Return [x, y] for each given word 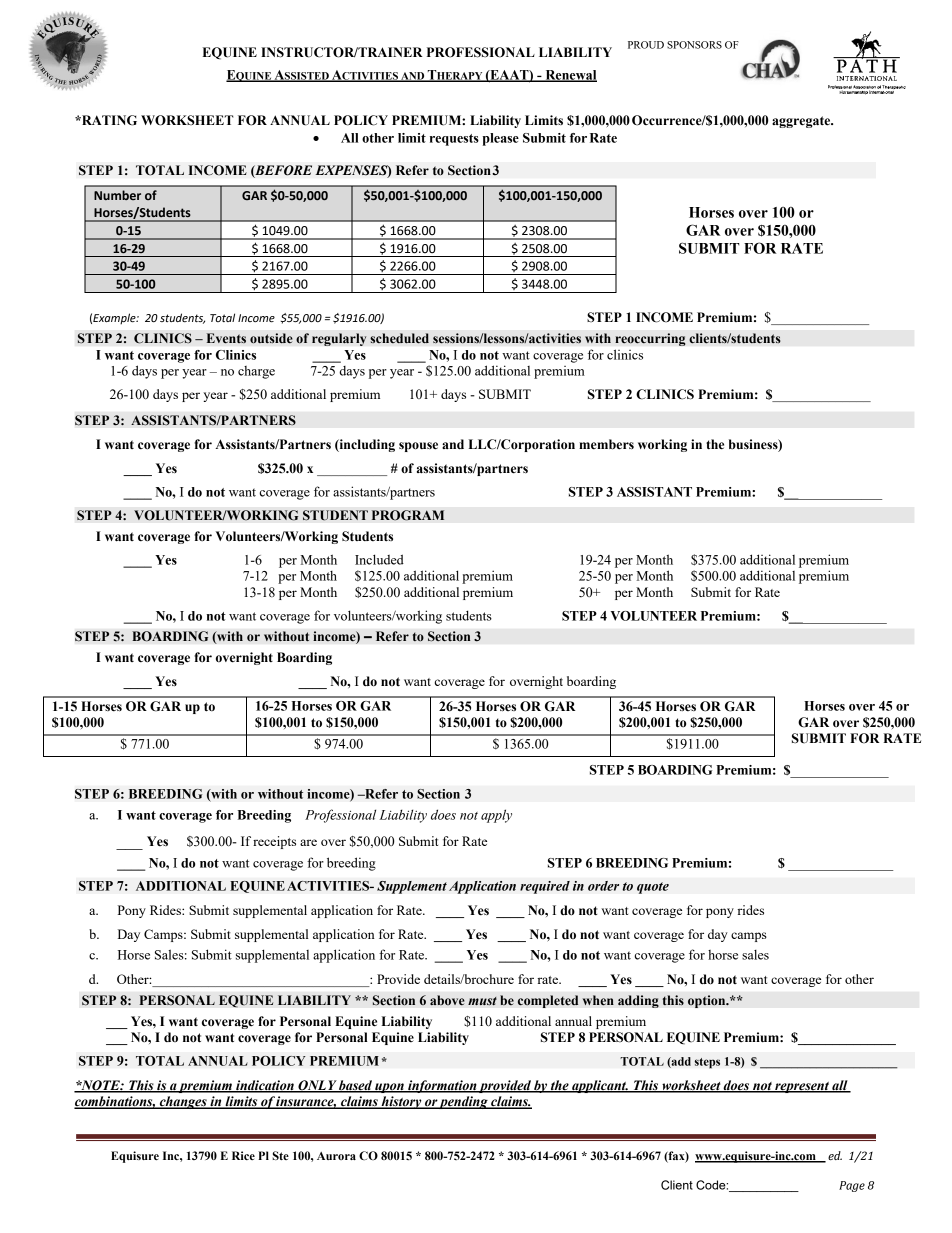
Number [117, 195]
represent [802, 1087]
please [501, 139]
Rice [243, 1155]
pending [464, 1102]
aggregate [802, 122]
